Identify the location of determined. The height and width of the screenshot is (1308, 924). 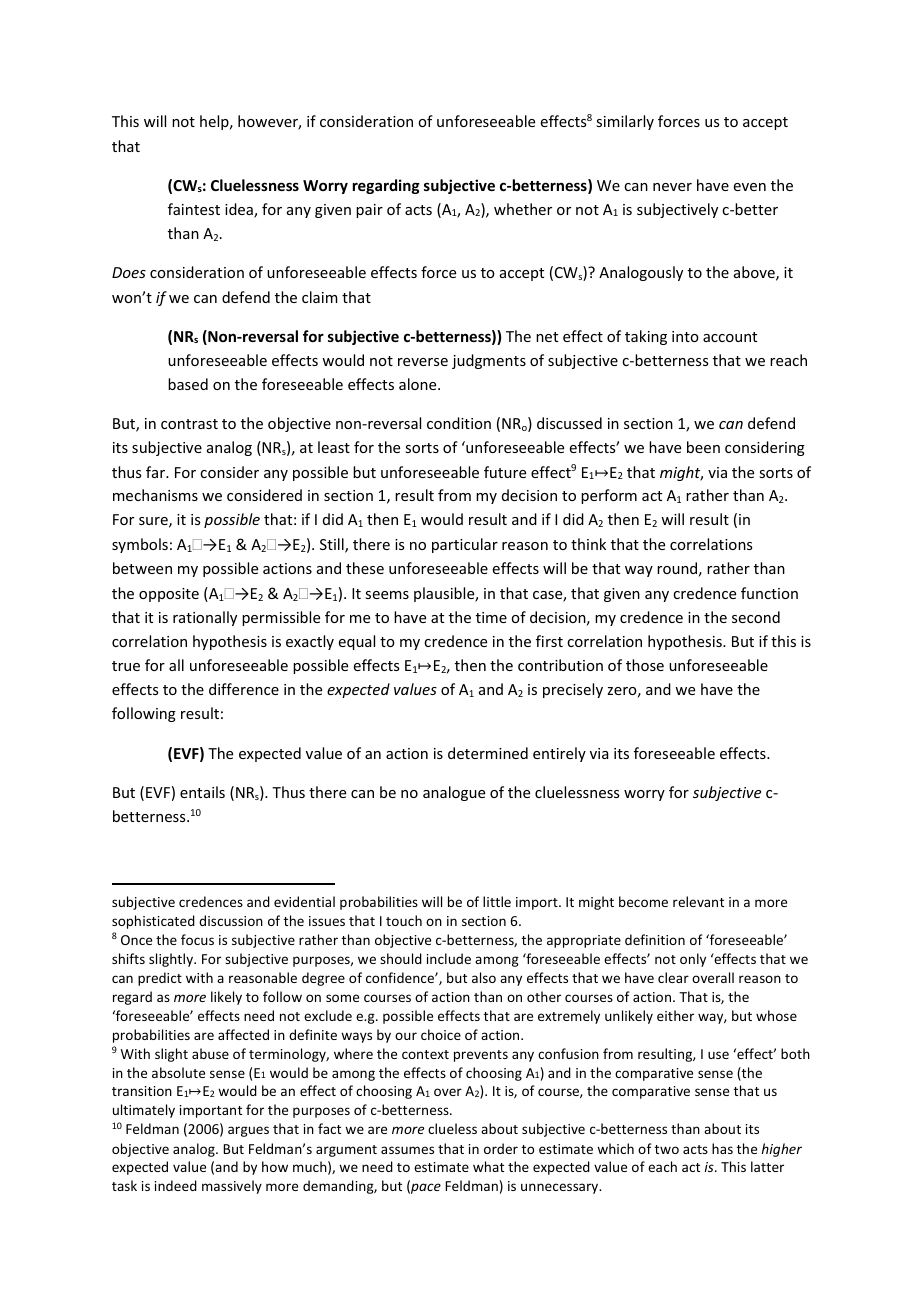
(488, 753).
